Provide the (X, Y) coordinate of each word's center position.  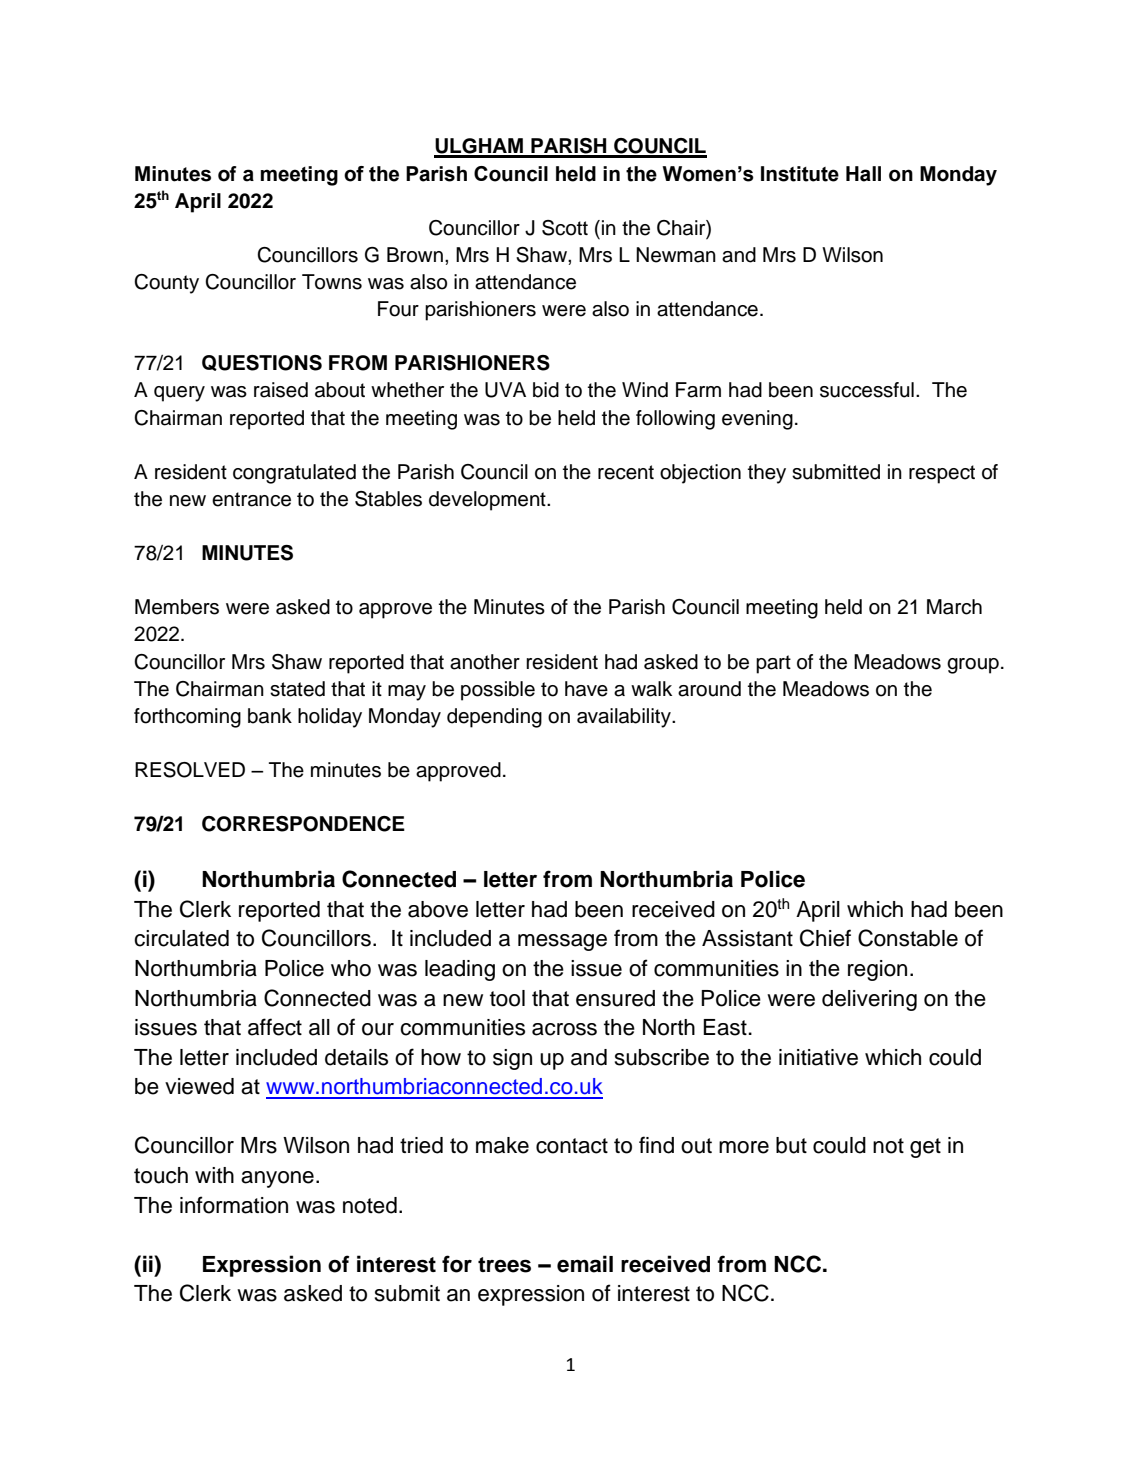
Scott (565, 228)
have (586, 689)
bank (270, 716)
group (973, 666)
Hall (863, 174)
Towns (332, 282)
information (234, 1205)
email (585, 1264)
